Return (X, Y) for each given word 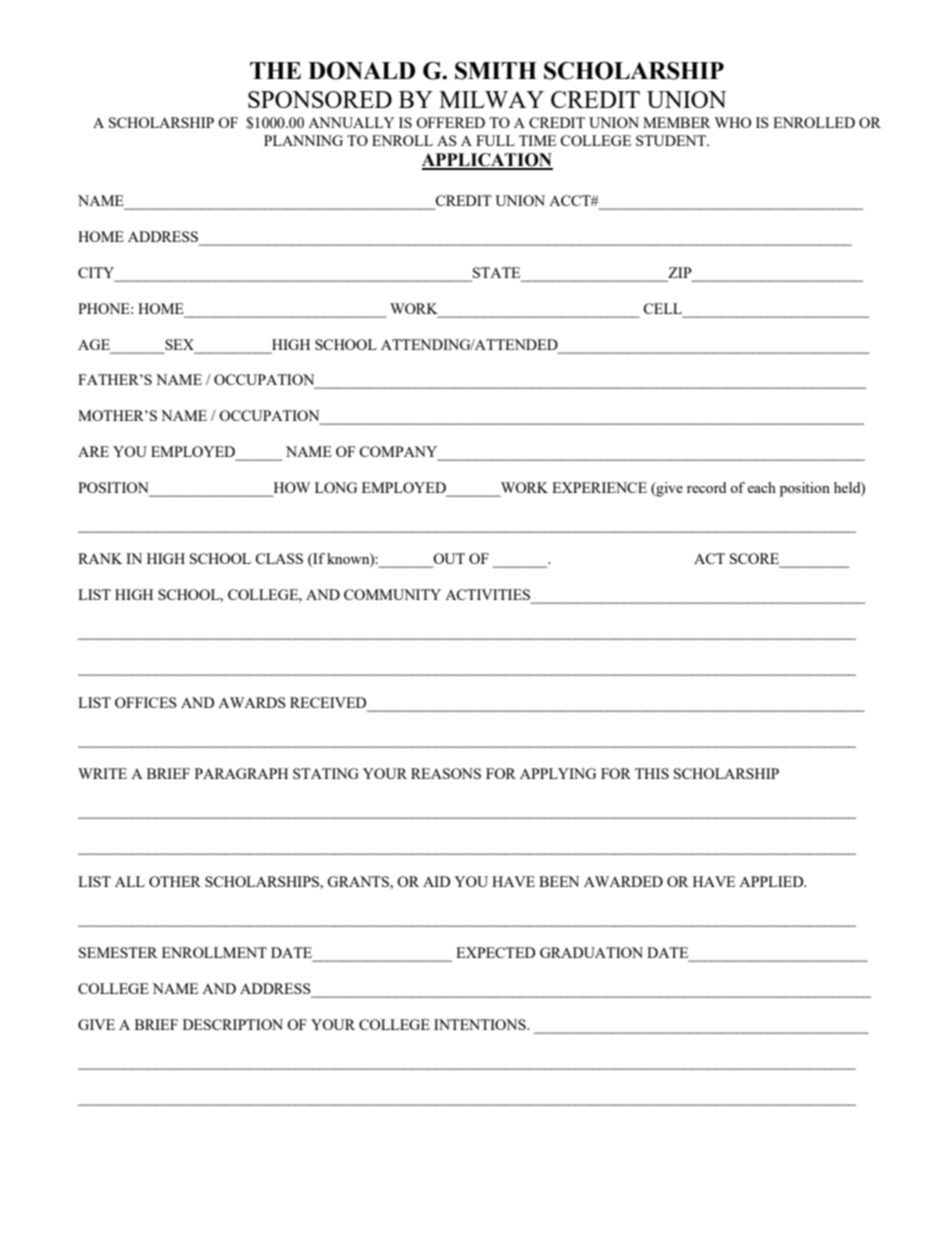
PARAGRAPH (241, 773)
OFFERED (450, 122)
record (706, 487)
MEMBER (677, 122)
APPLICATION (487, 161)
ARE (93, 451)
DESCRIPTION (233, 1024)
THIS (652, 773)
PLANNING (303, 140)
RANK (100, 558)
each (761, 487)
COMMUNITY (392, 594)
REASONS (446, 773)
